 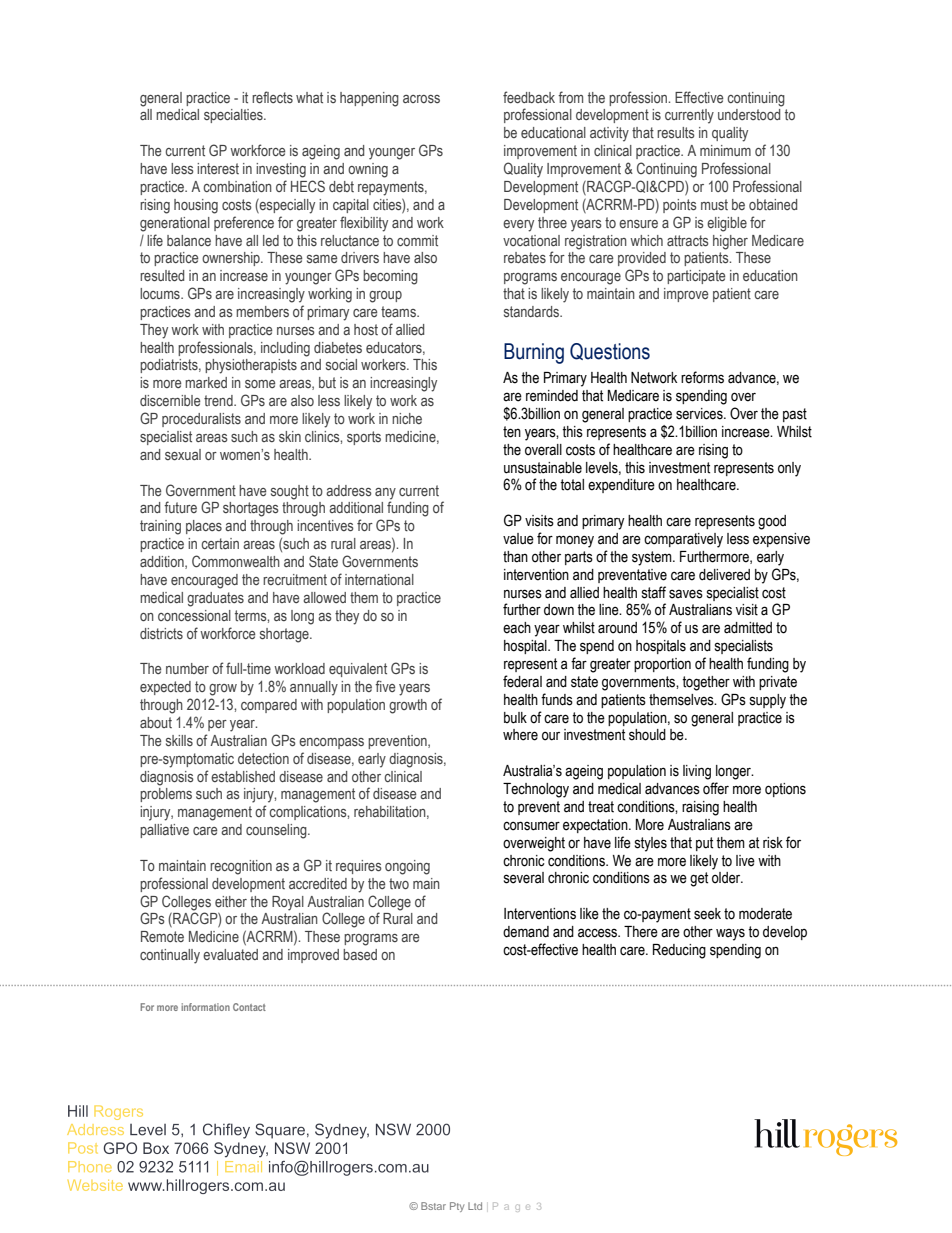 I want to click on across, so click(x=421, y=99).
